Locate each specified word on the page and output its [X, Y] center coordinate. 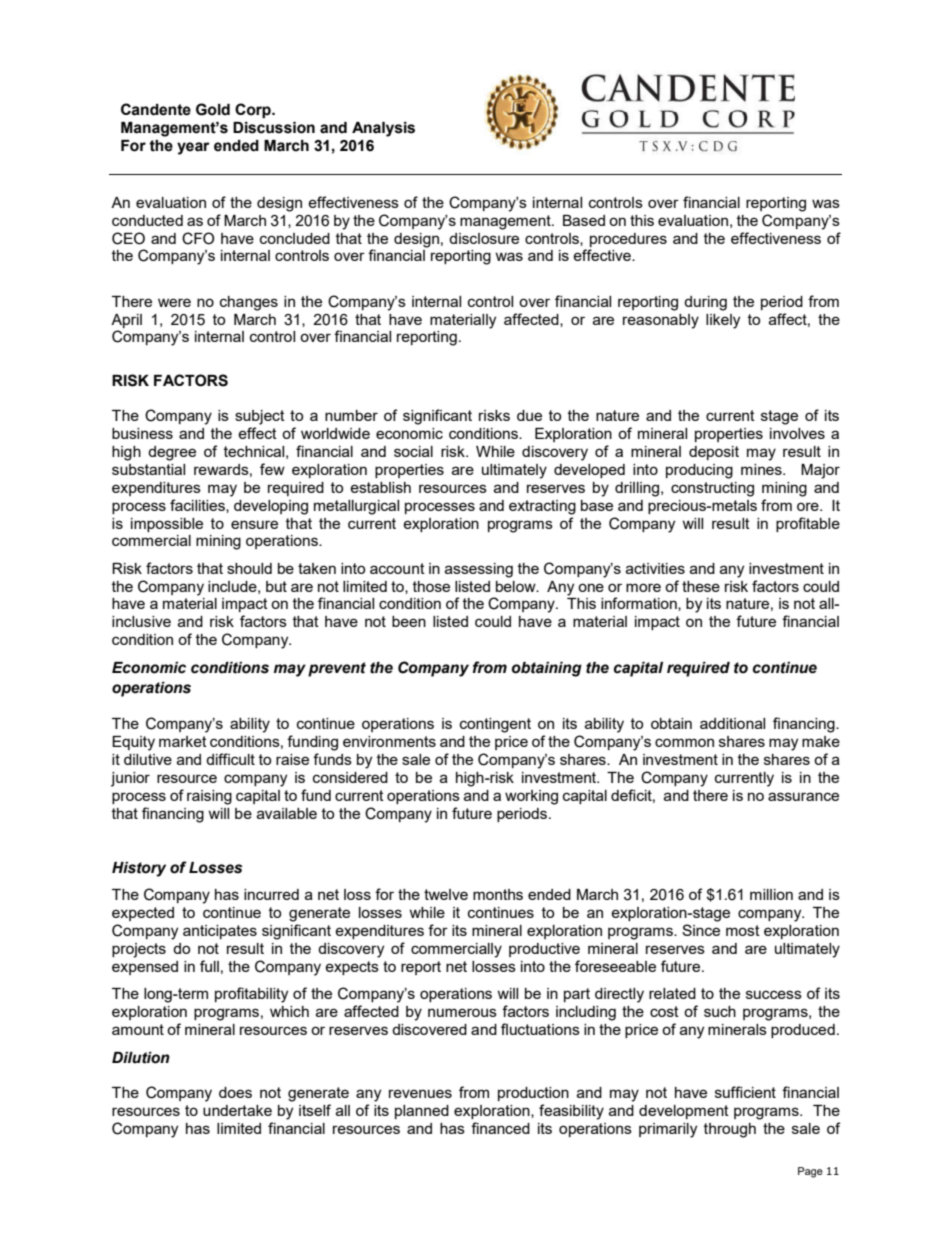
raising [209, 797]
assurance [803, 796]
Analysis [383, 129]
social [413, 451]
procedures [628, 240]
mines [762, 469]
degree [172, 453]
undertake [237, 1110]
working [531, 797]
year [193, 148]
